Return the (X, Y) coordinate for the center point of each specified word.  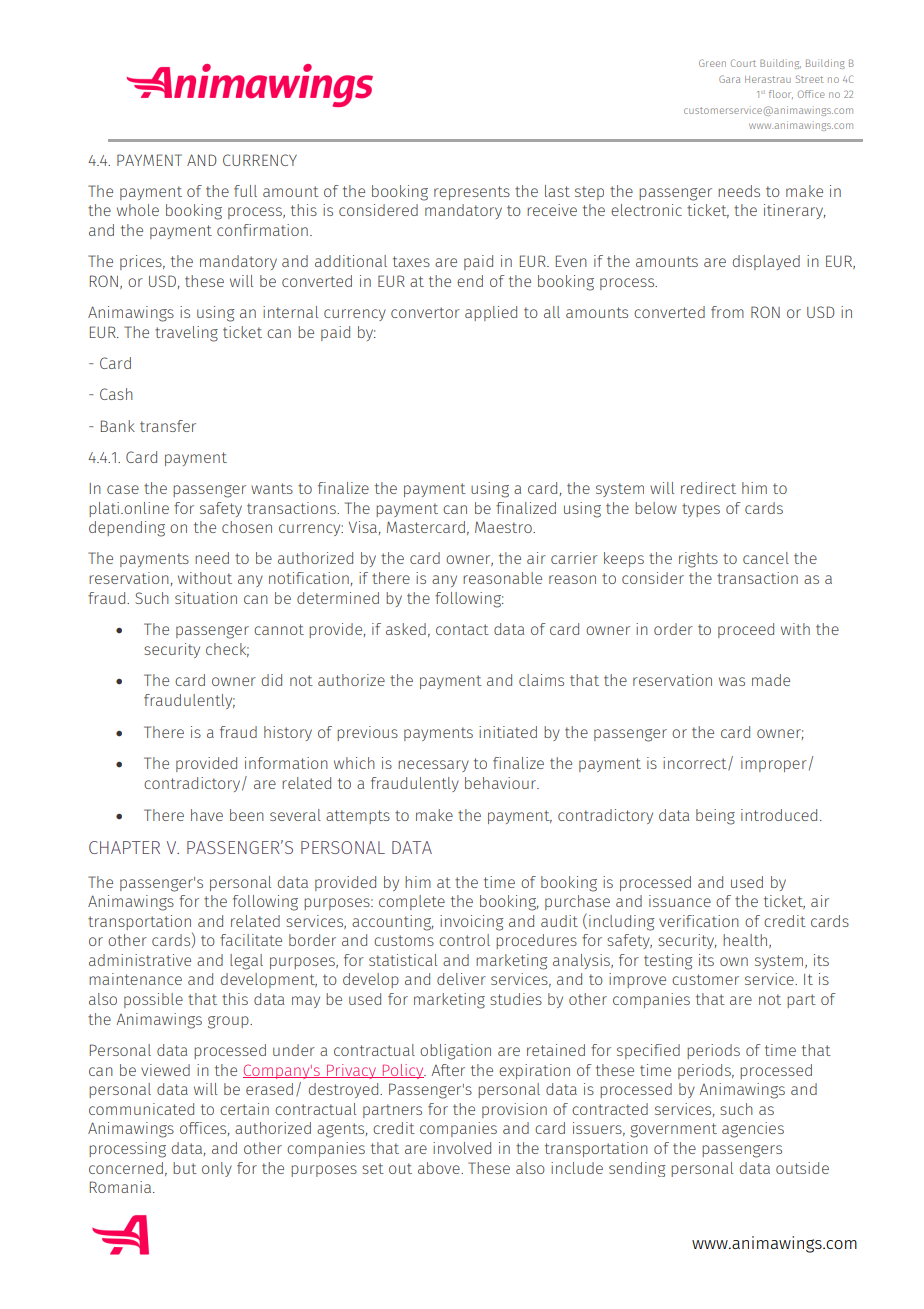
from (727, 312)
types (701, 510)
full (245, 191)
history (288, 733)
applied (491, 313)
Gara (729, 79)
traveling (186, 334)
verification (699, 921)
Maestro (504, 527)
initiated (508, 732)
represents (472, 193)
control (464, 940)
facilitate (251, 940)
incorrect (696, 764)
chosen (247, 527)
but (185, 1168)
